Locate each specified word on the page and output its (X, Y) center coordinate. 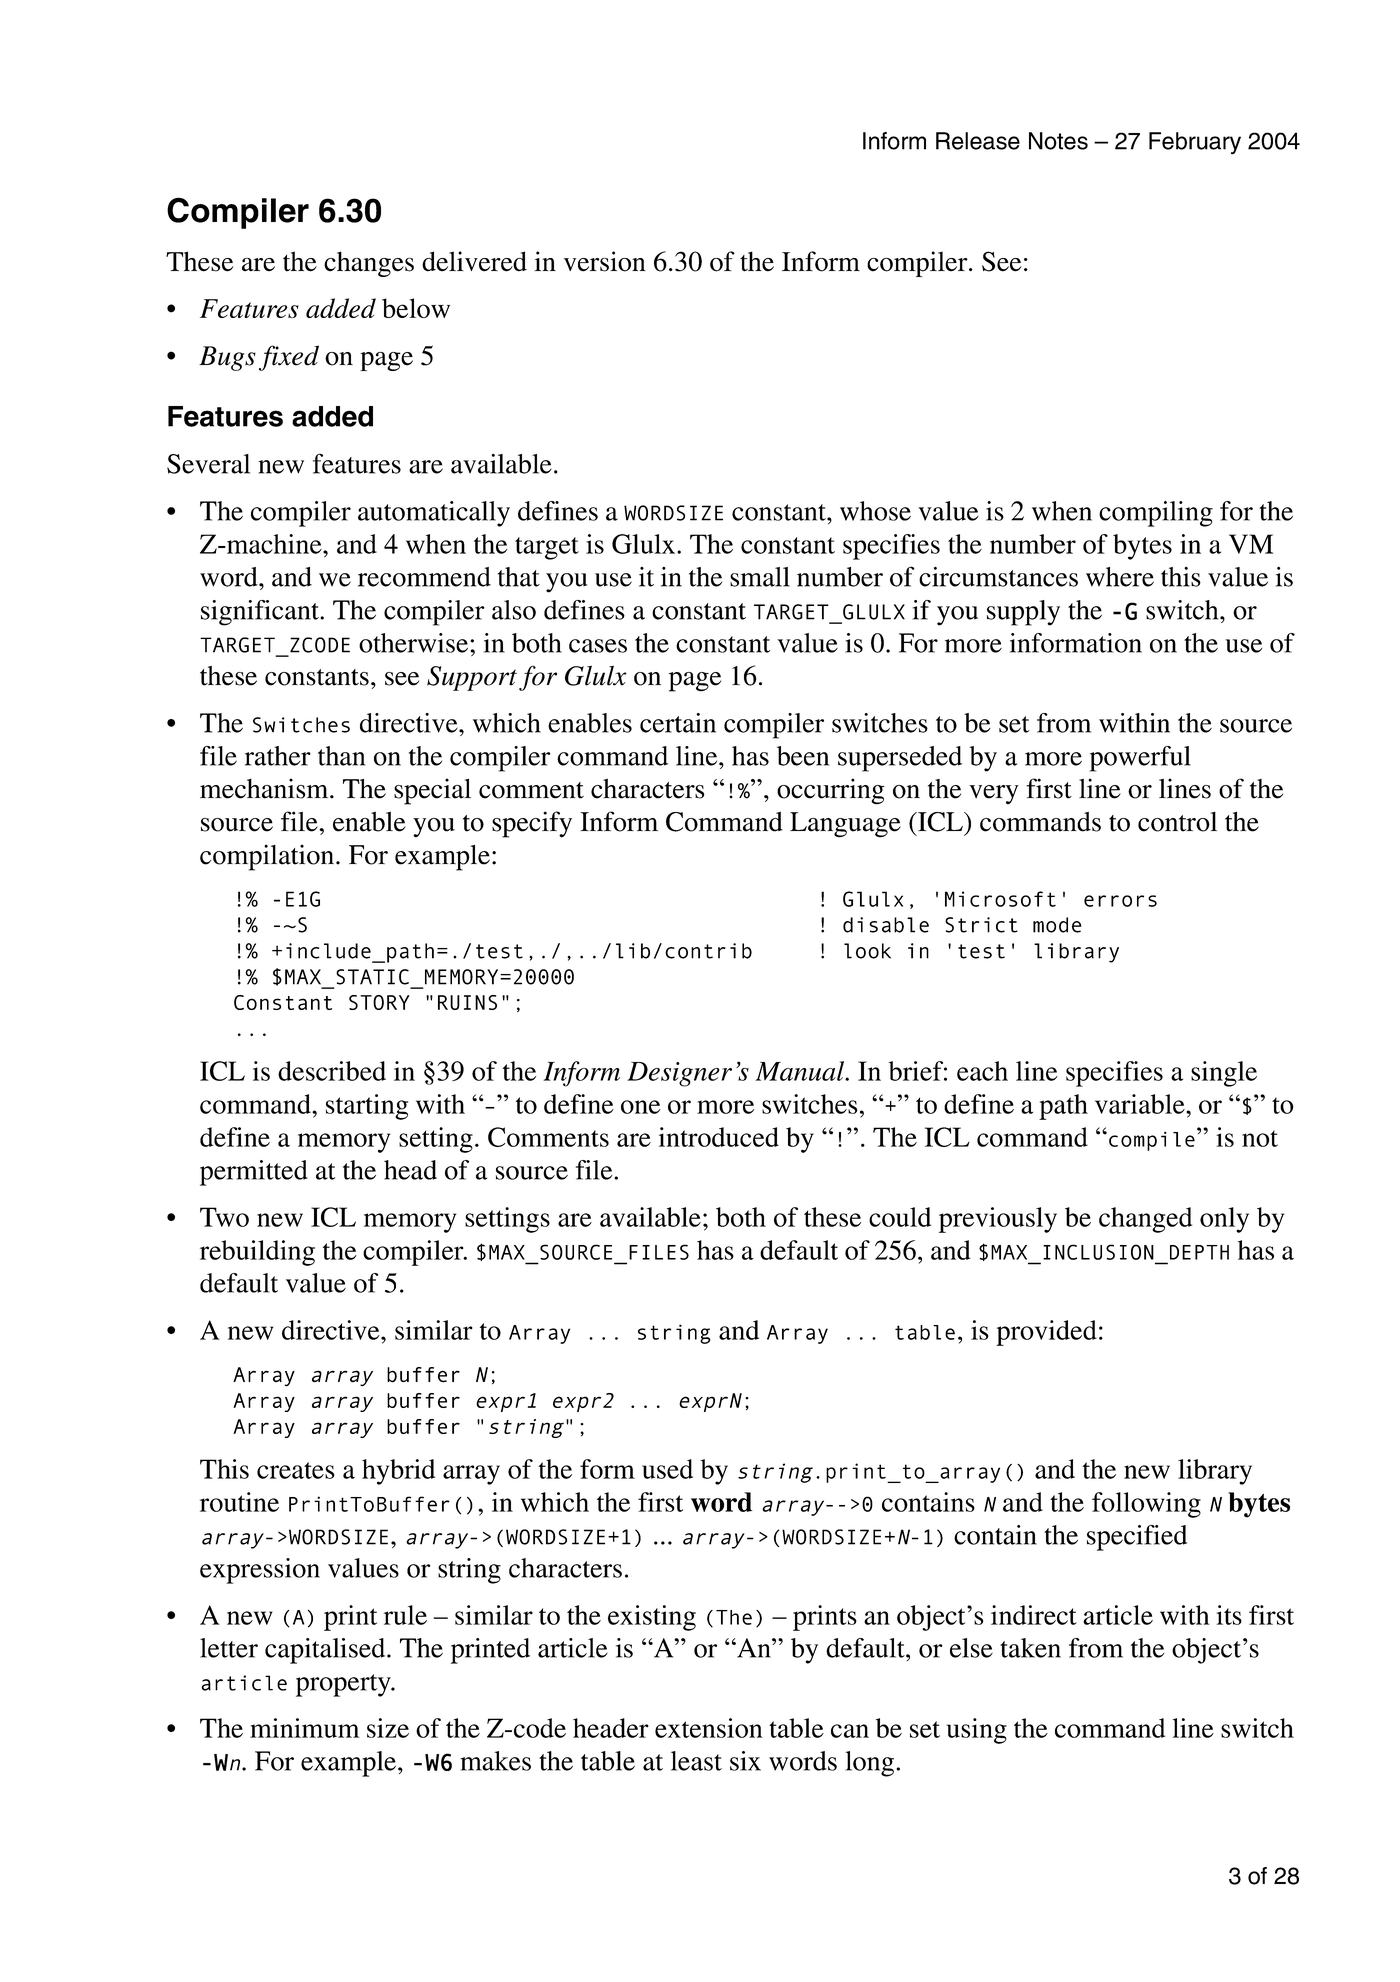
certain (678, 723)
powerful (1140, 759)
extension (709, 1728)
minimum (305, 1728)
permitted (254, 1173)
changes (369, 264)
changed (1145, 1220)
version (605, 261)
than (341, 756)
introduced (719, 1137)
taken (1030, 1648)
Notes (1058, 141)
